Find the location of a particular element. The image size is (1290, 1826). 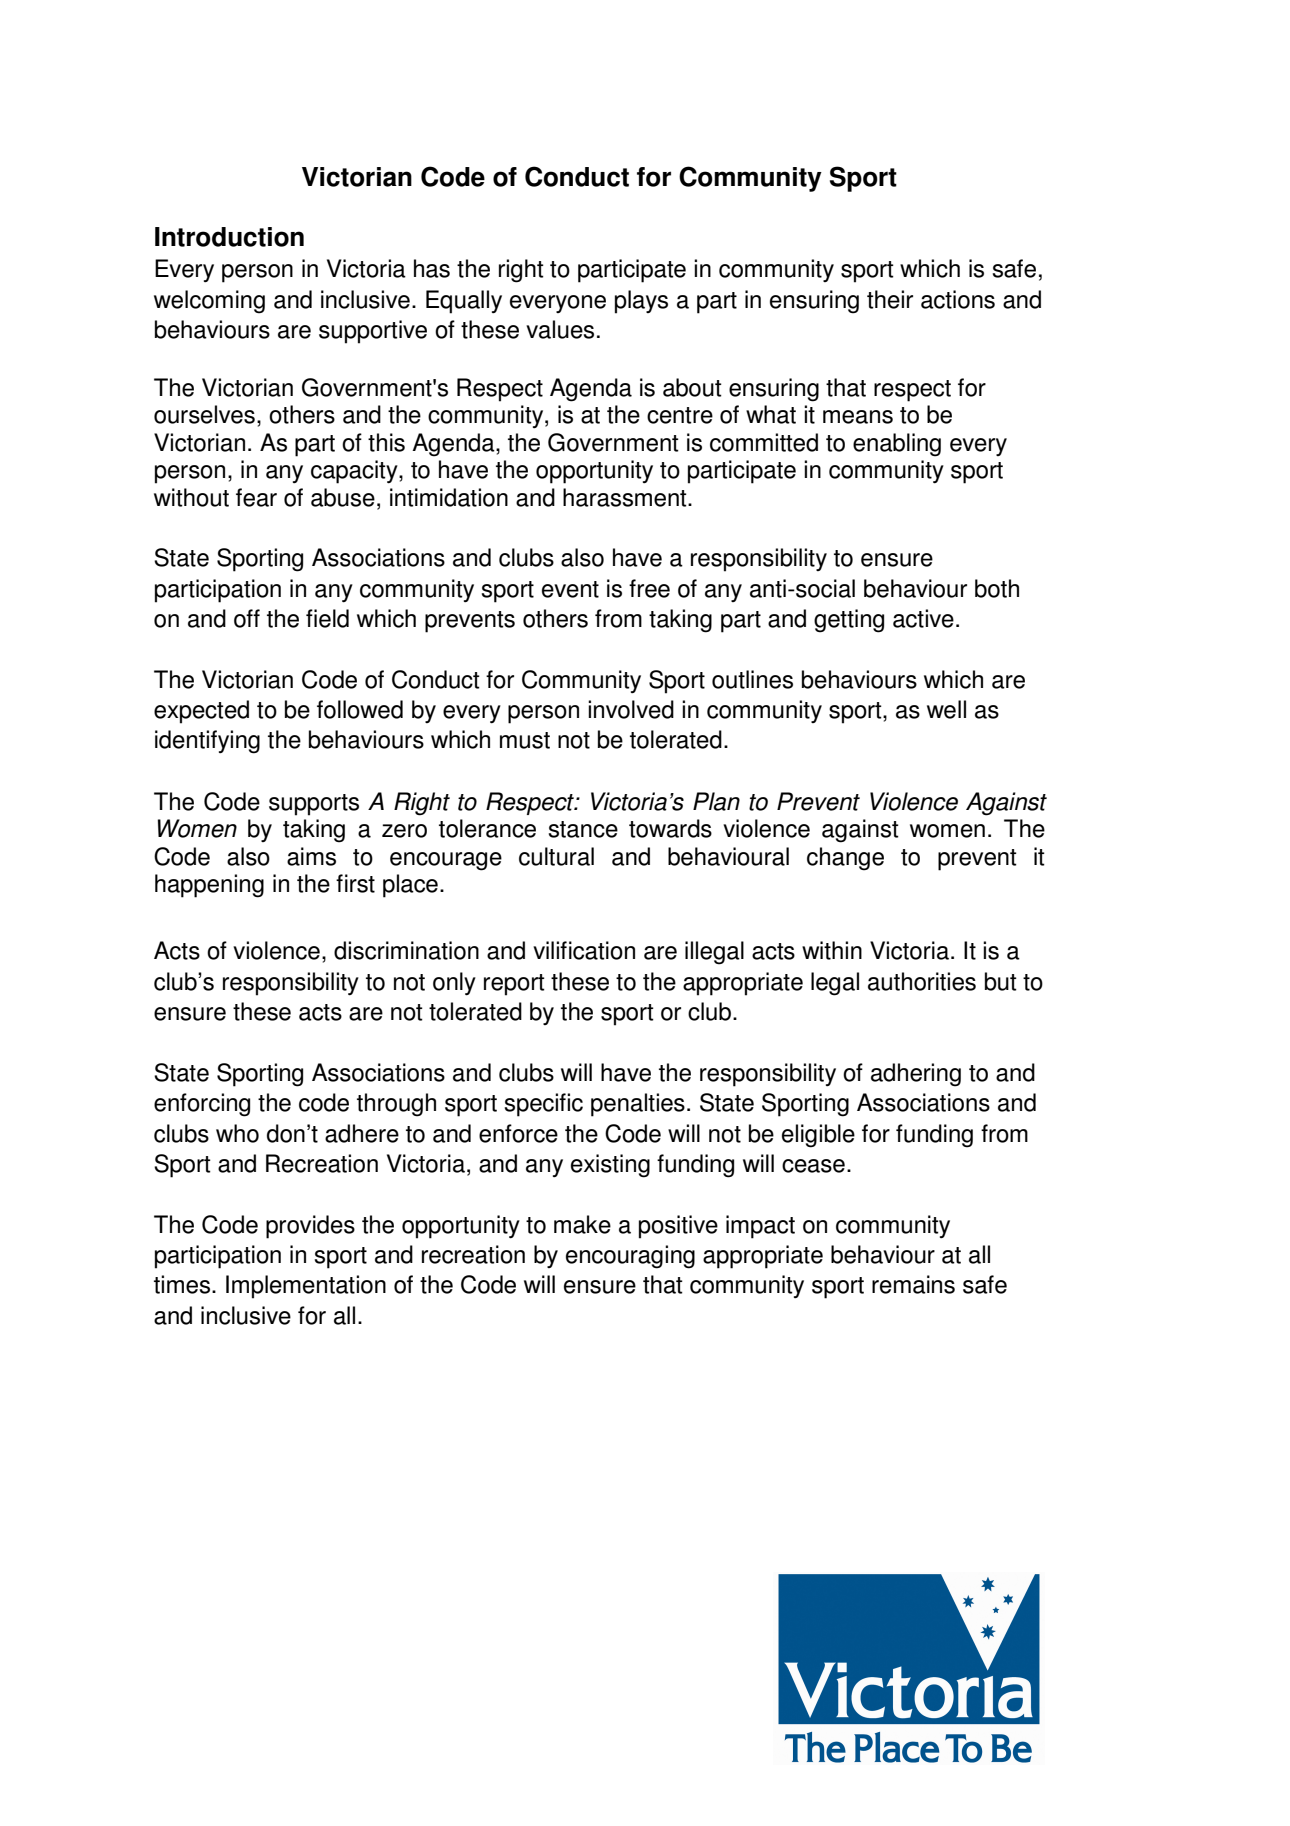

encouraging is located at coordinates (630, 1257).
